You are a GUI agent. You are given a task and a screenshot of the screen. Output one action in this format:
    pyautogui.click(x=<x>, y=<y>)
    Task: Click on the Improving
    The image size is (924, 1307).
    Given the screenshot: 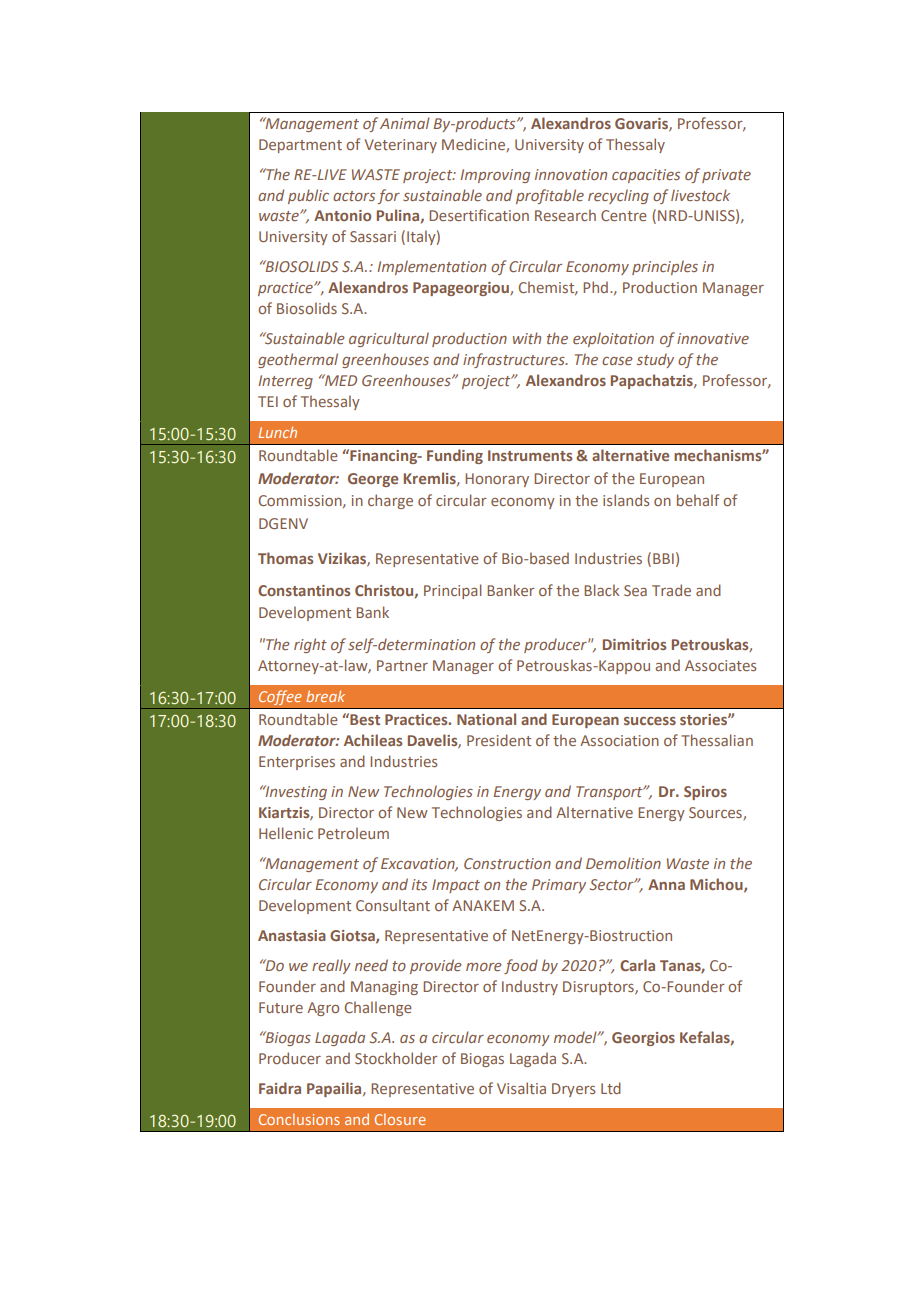 What is the action you would take?
    pyautogui.click(x=495, y=176)
